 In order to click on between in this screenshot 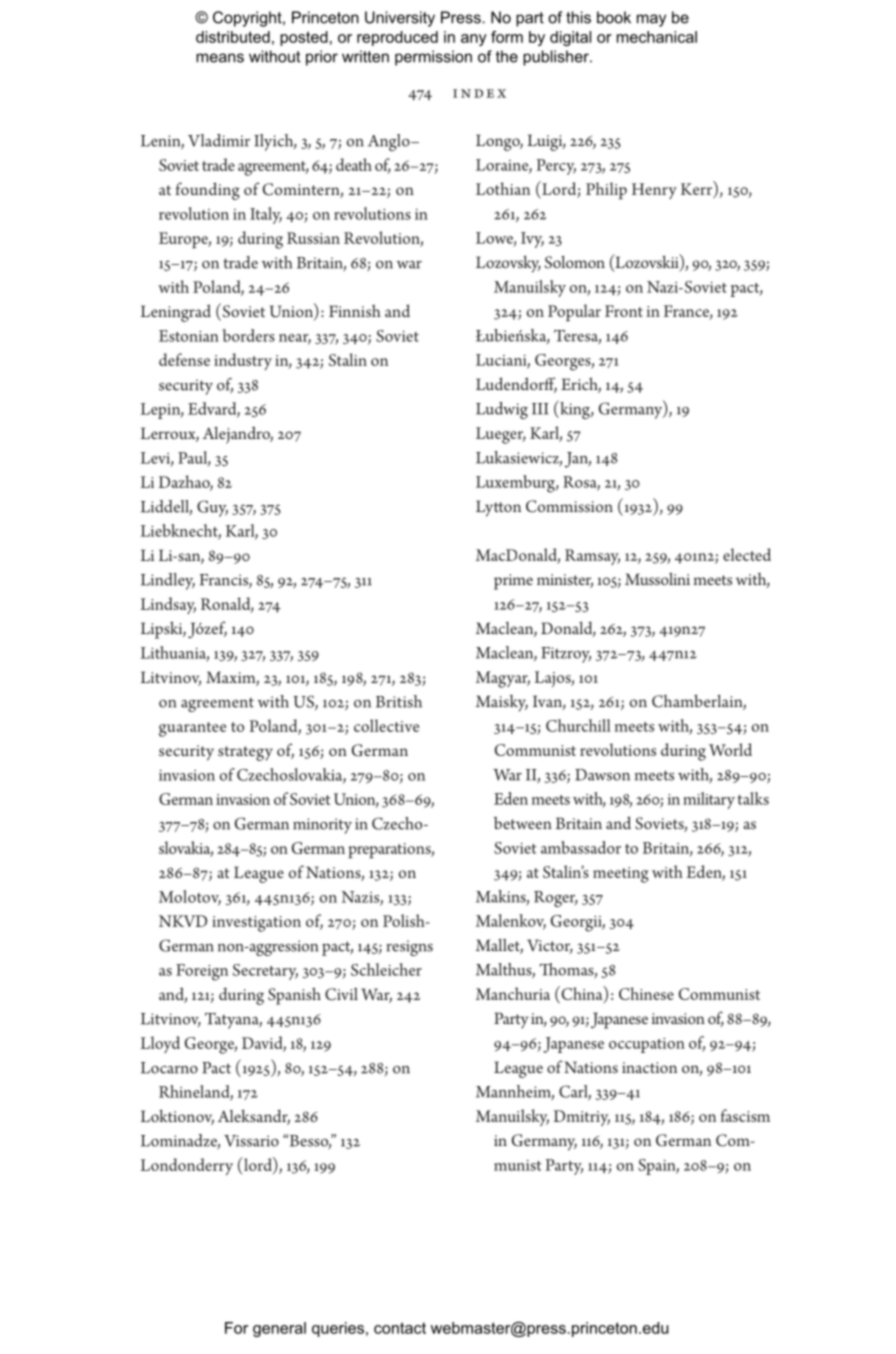, I will do `click(523, 823)`.
